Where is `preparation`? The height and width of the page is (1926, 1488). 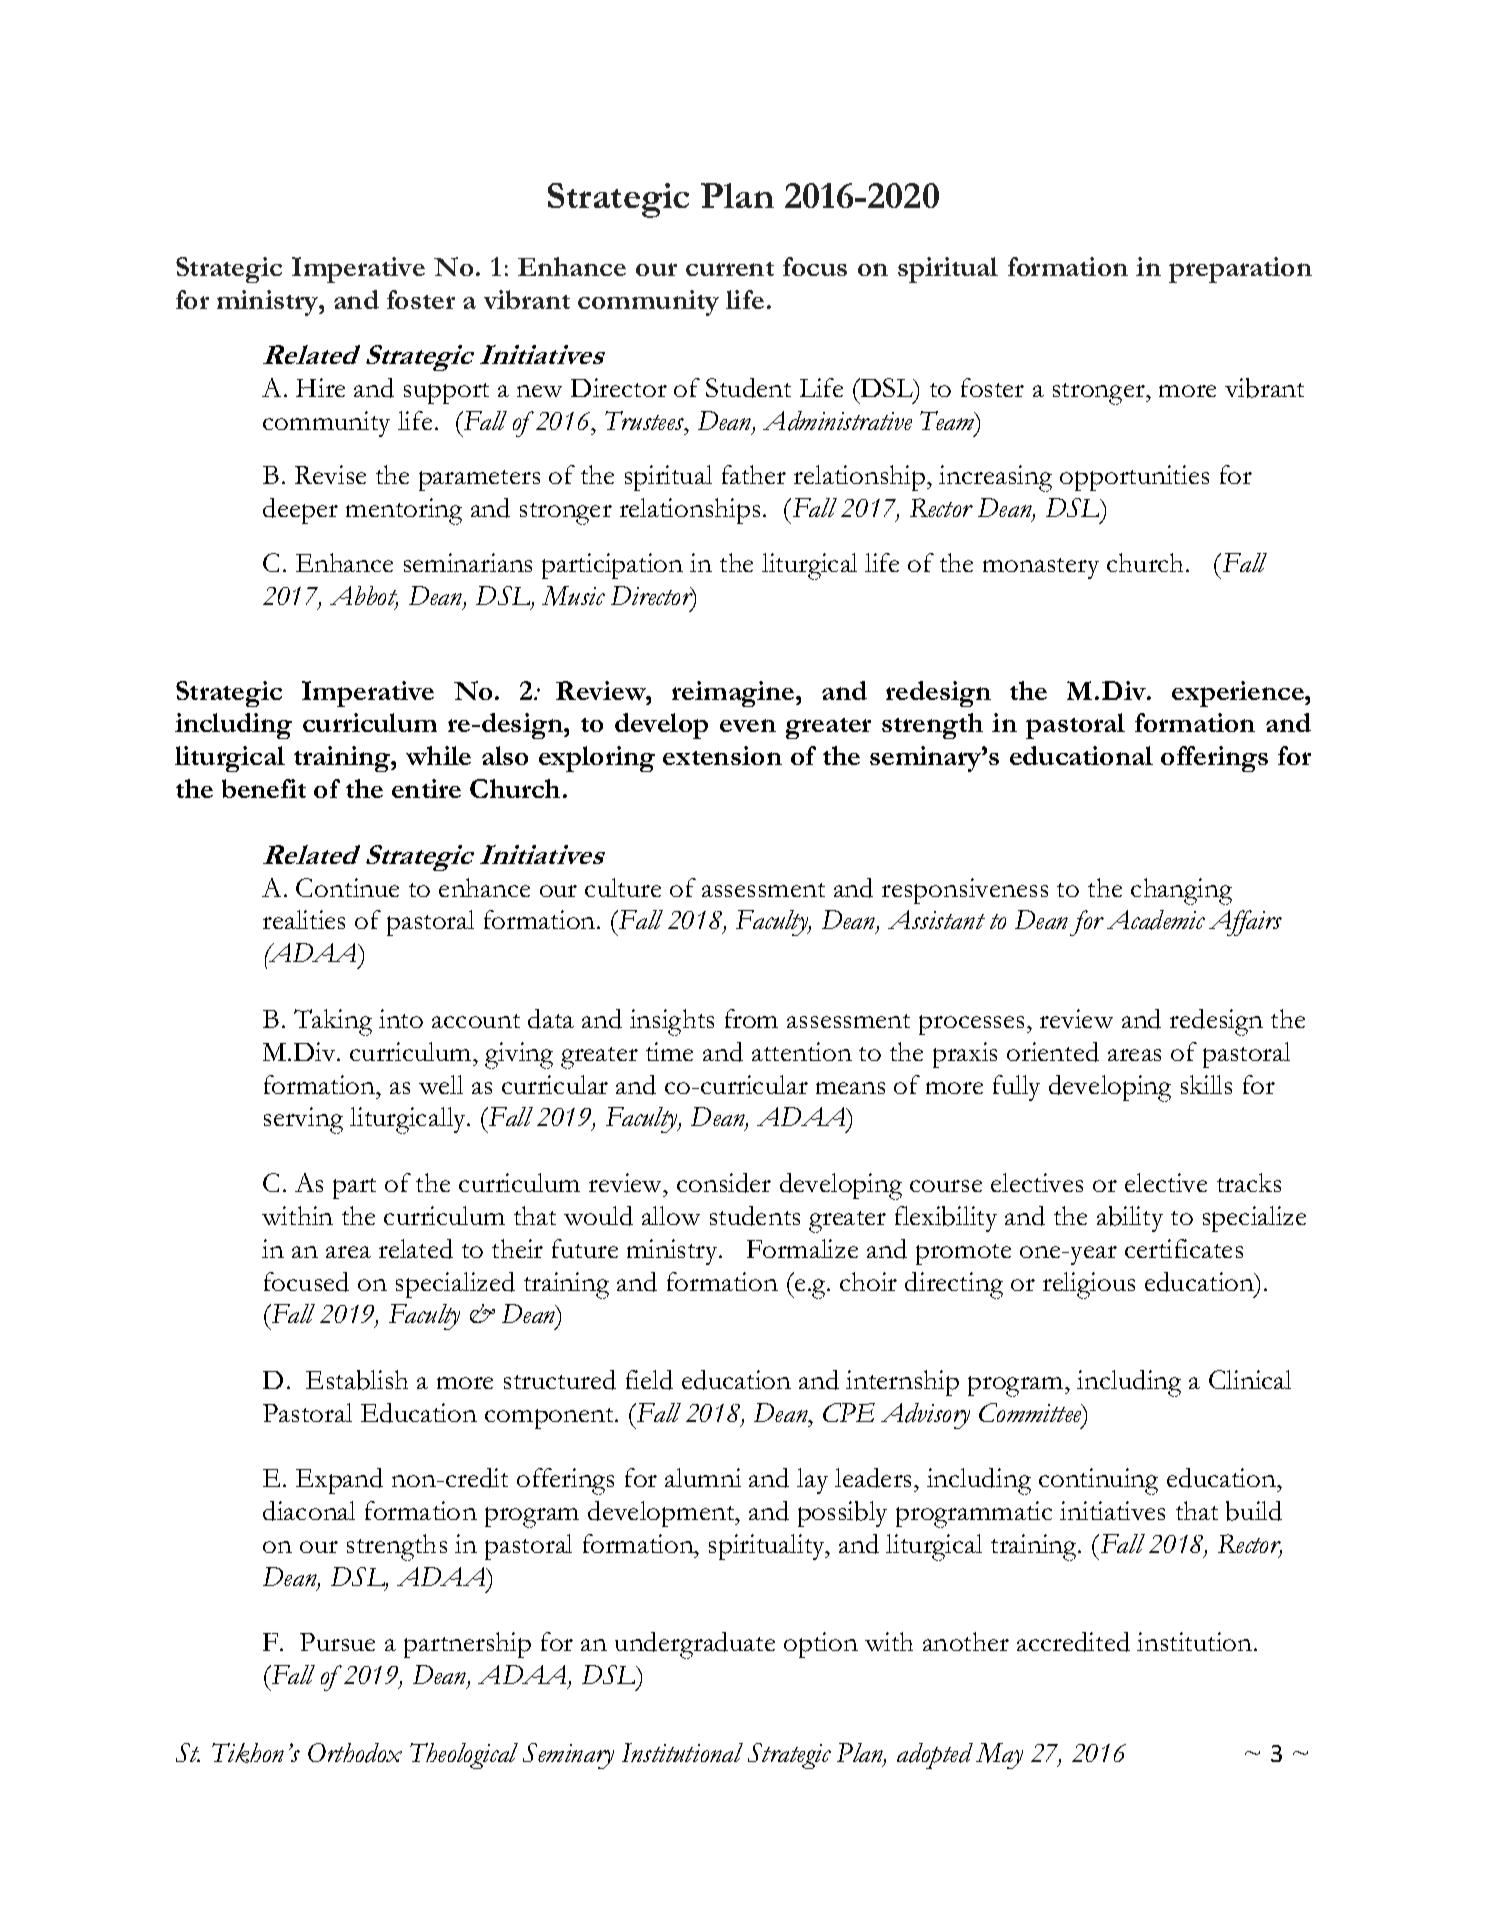 preparation is located at coordinates (1240, 270).
